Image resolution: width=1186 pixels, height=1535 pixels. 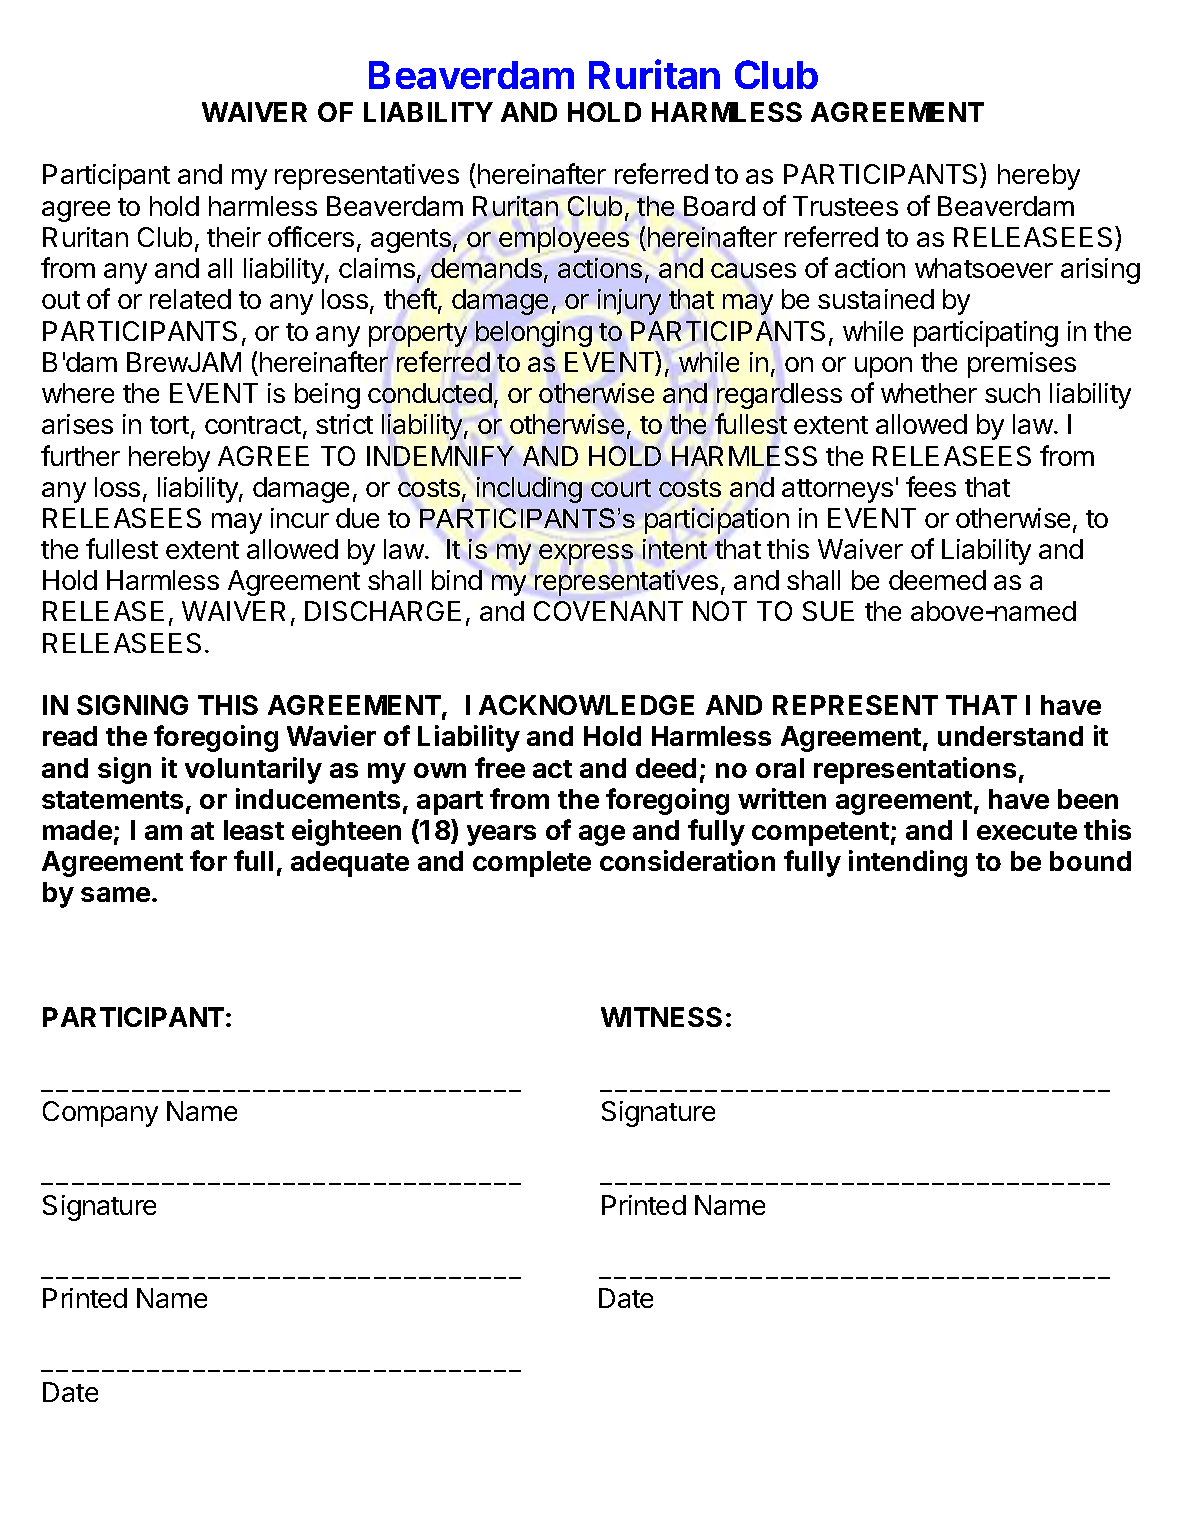 What do you see at coordinates (70, 736) in the document?
I see `read` at bounding box center [70, 736].
